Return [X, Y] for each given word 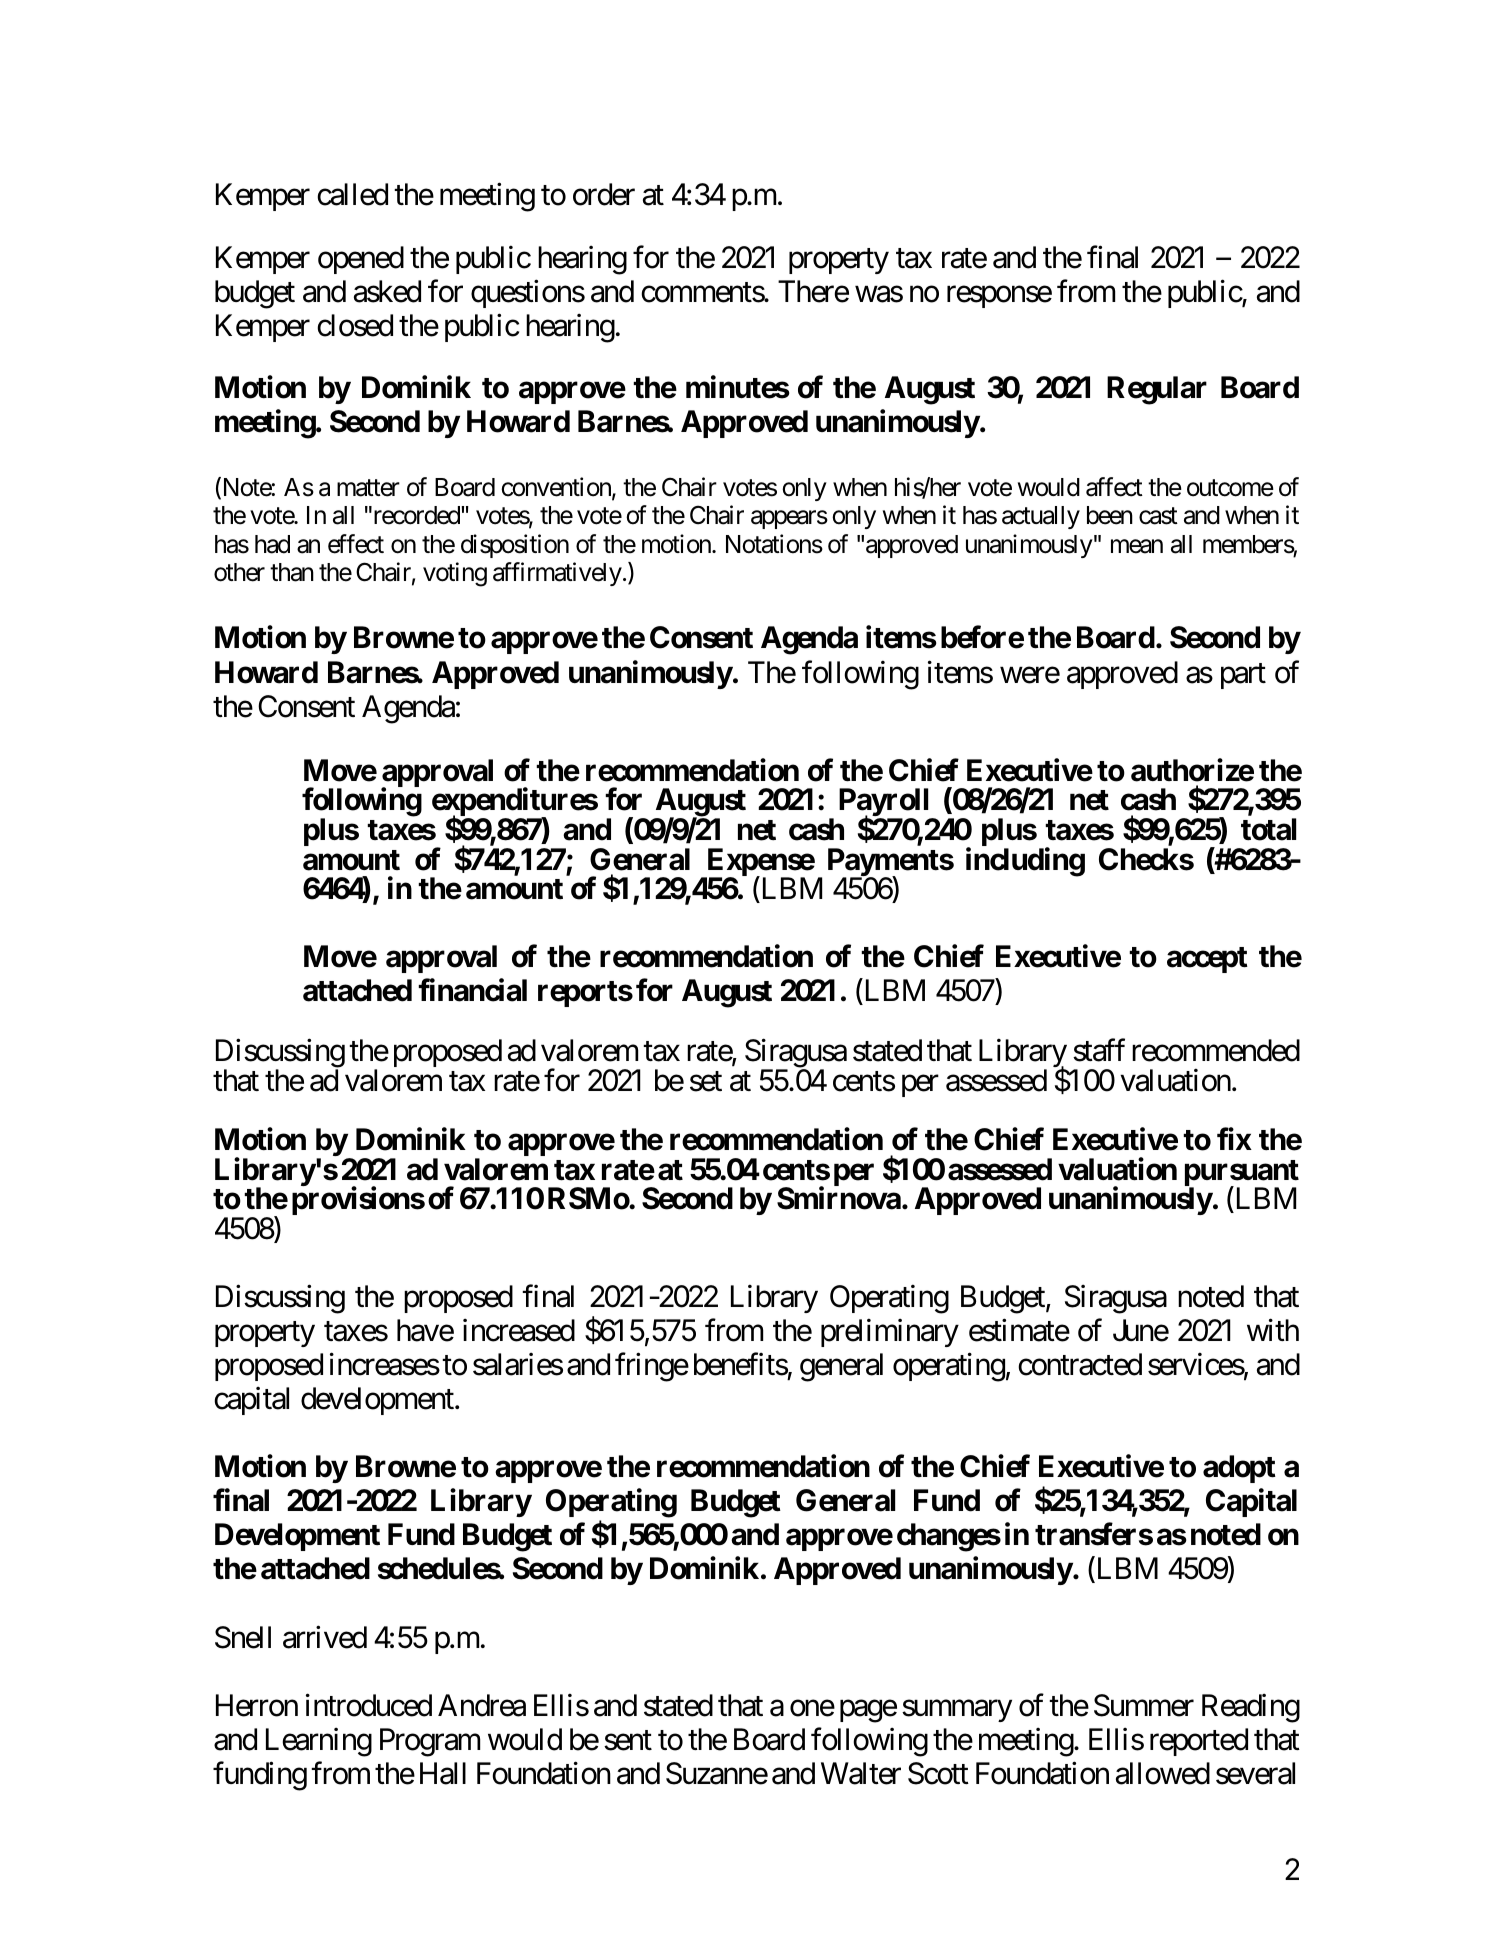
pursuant [1242, 1174]
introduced [369, 1705]
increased [519, 1330]
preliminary [890, 1333]
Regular [1157, 390]
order [604, 194]
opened [361, 260]
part [1243, 676]
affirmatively [557, 574]
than [292, 572]
